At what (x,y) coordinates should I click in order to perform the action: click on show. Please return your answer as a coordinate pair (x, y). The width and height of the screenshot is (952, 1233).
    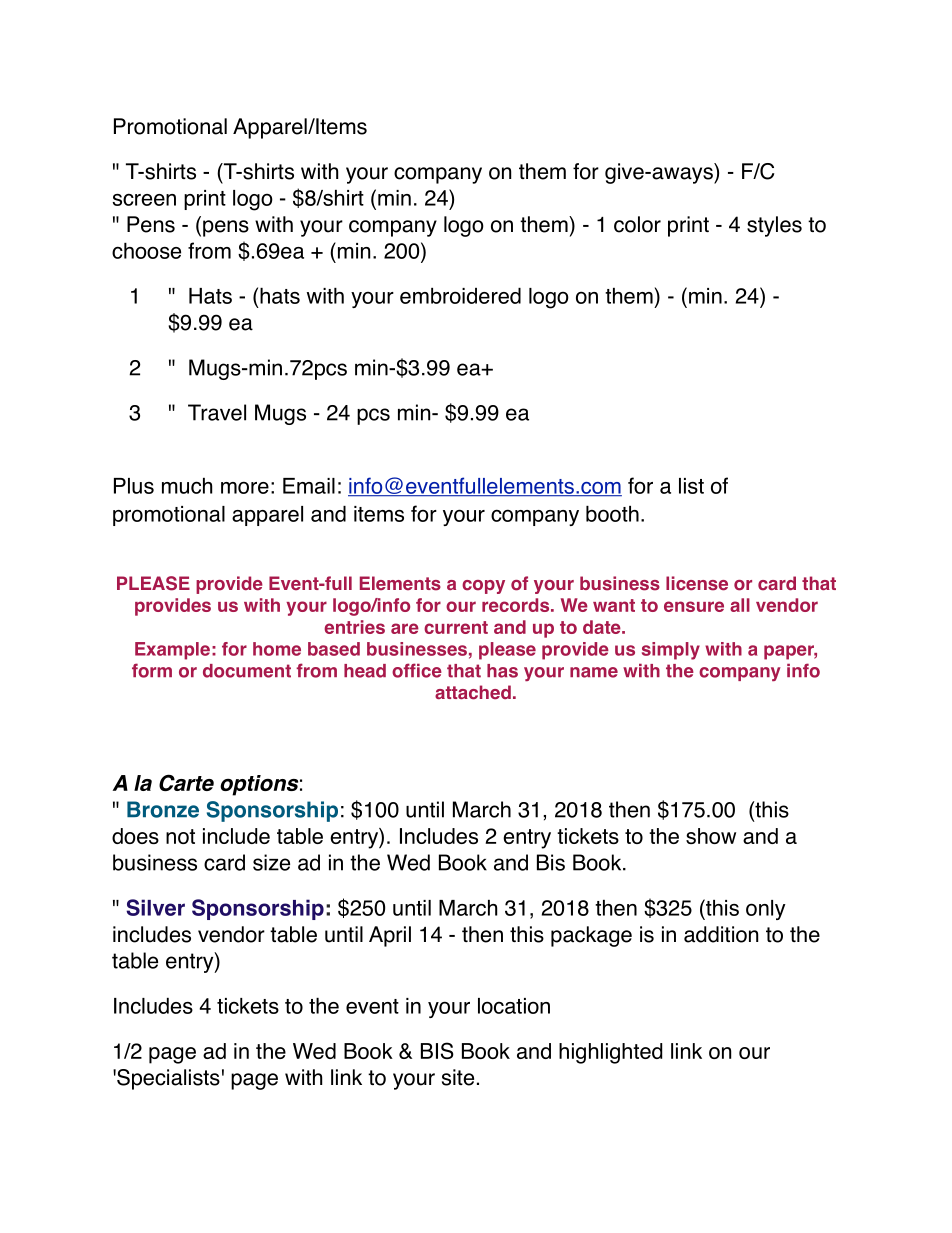
    Looking at the image, I should click on (711, 836).
